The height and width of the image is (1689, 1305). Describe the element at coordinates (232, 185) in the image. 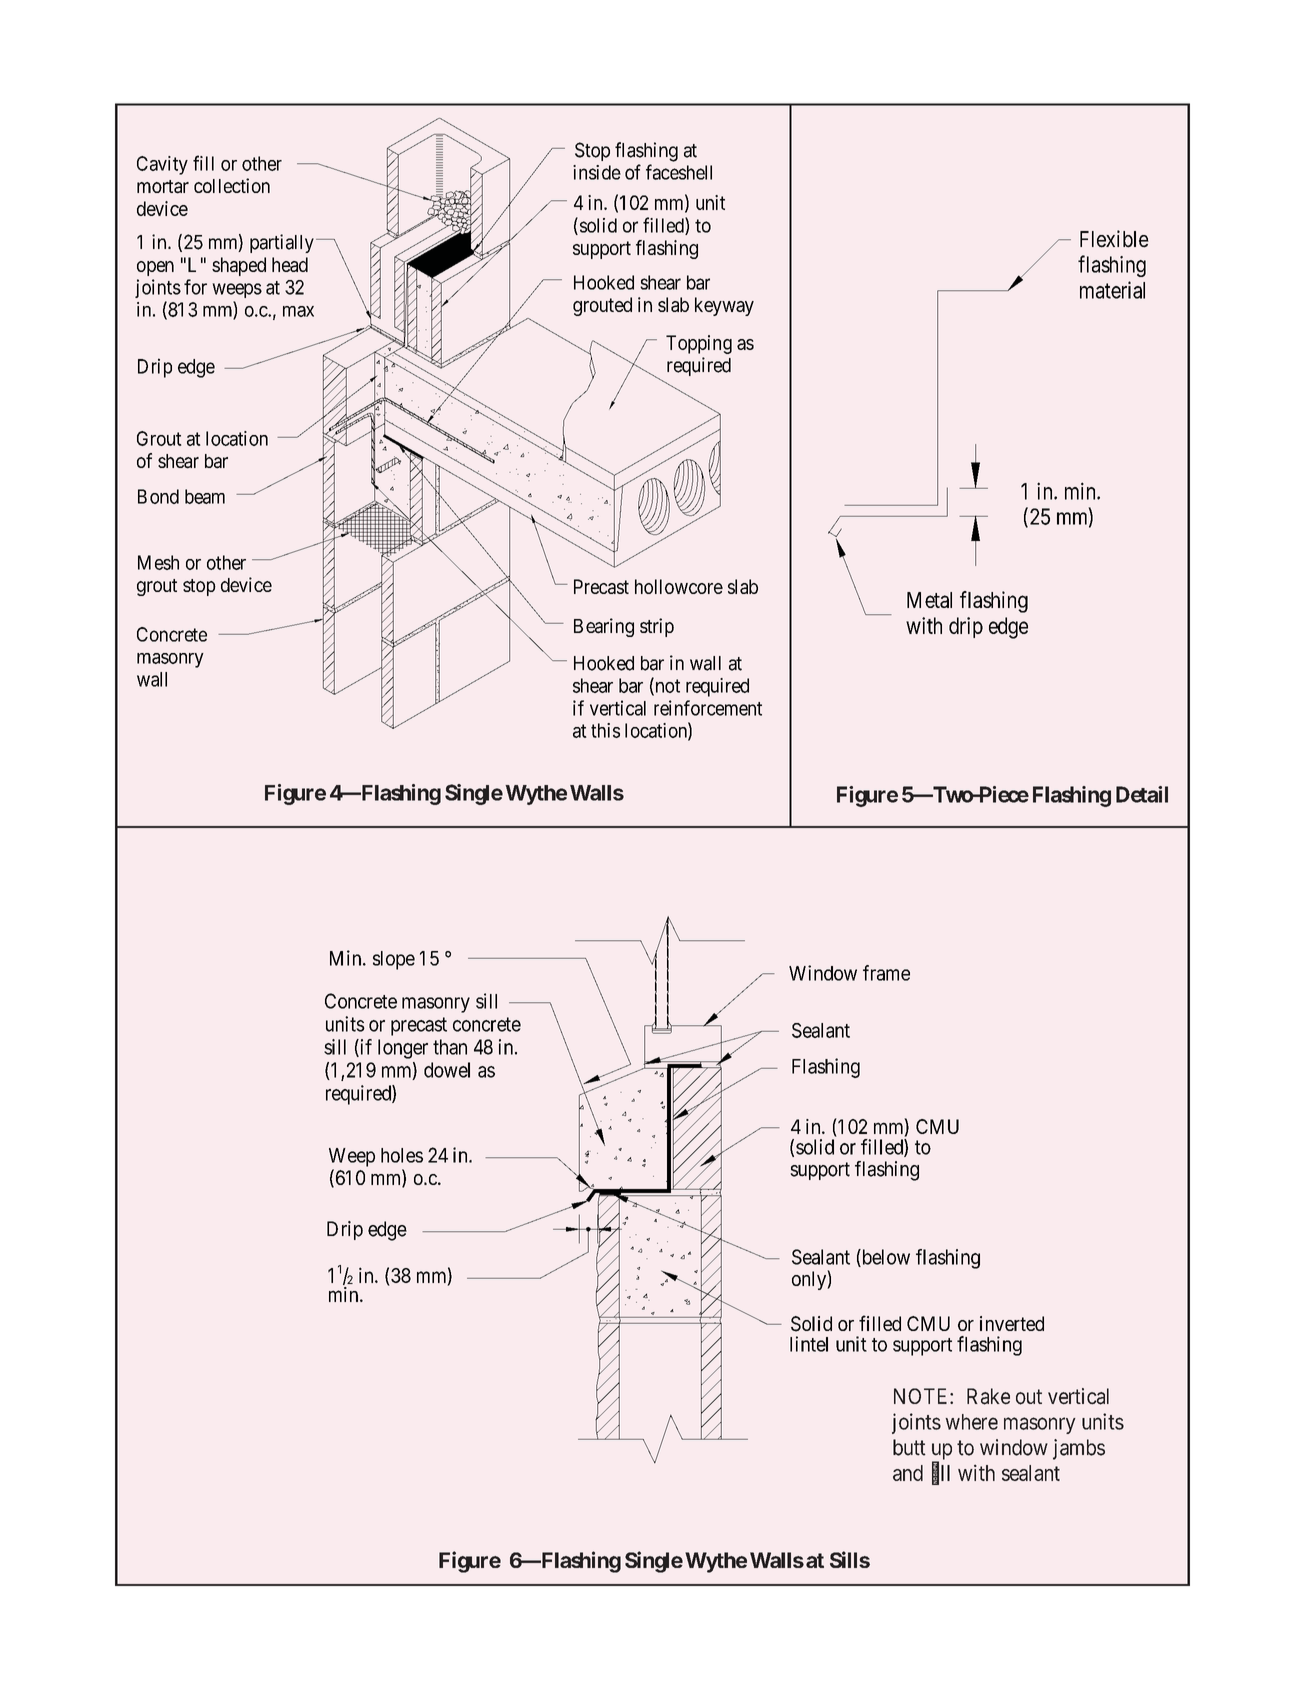

I see `collection` at that location.
